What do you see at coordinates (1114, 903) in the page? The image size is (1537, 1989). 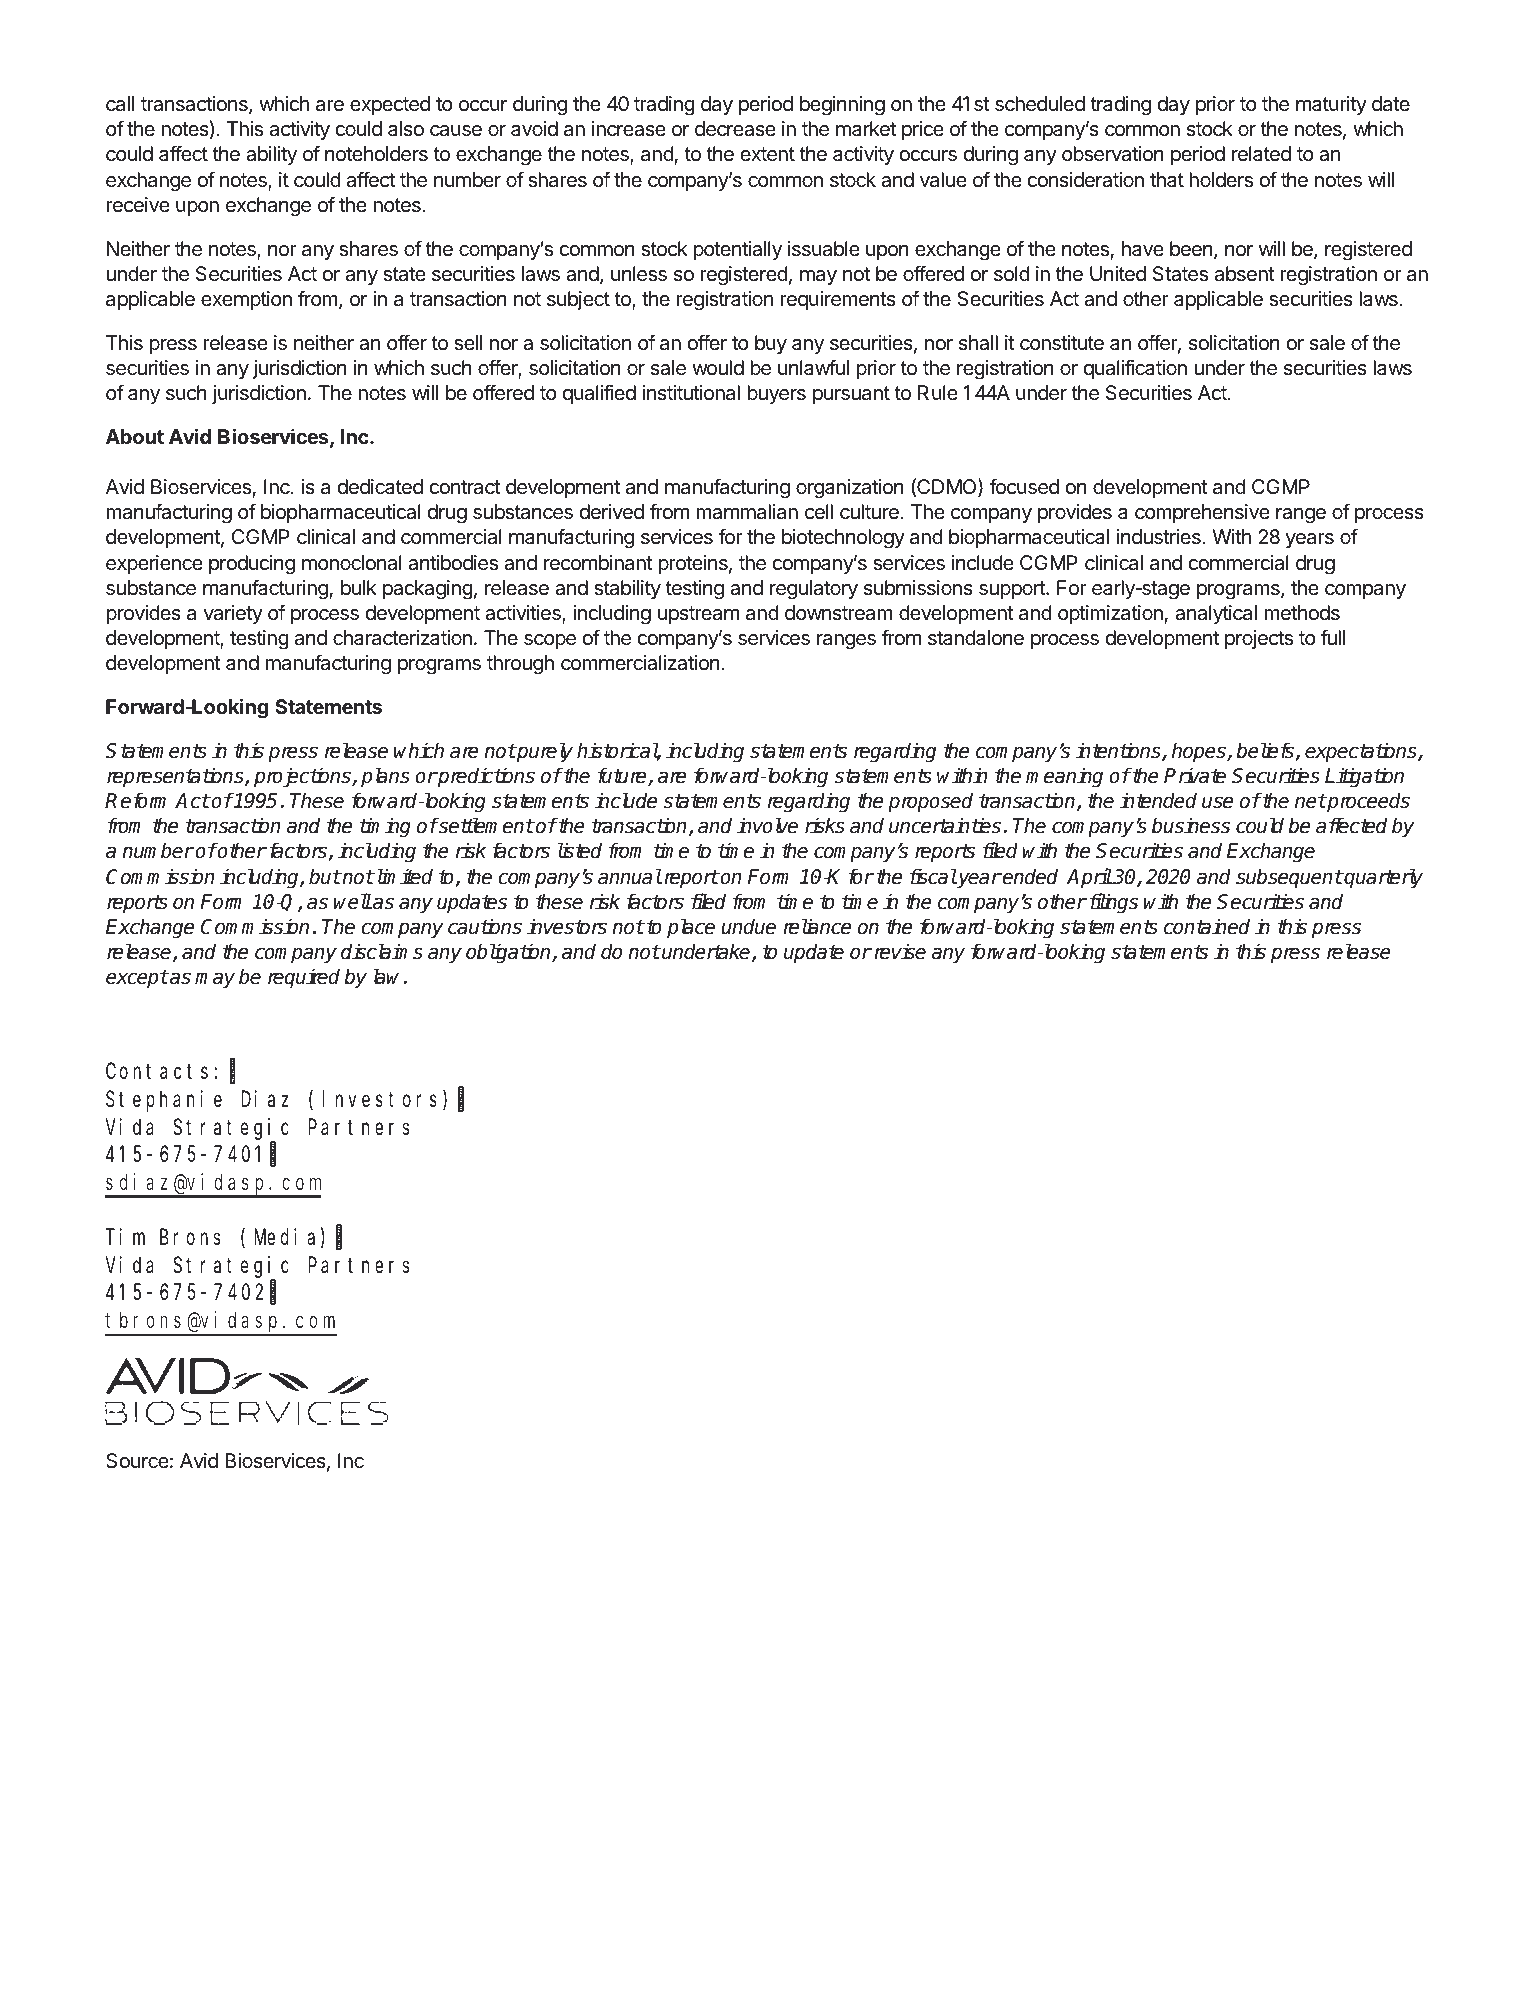 I see `filings` at bounding box center [1114, 903].
